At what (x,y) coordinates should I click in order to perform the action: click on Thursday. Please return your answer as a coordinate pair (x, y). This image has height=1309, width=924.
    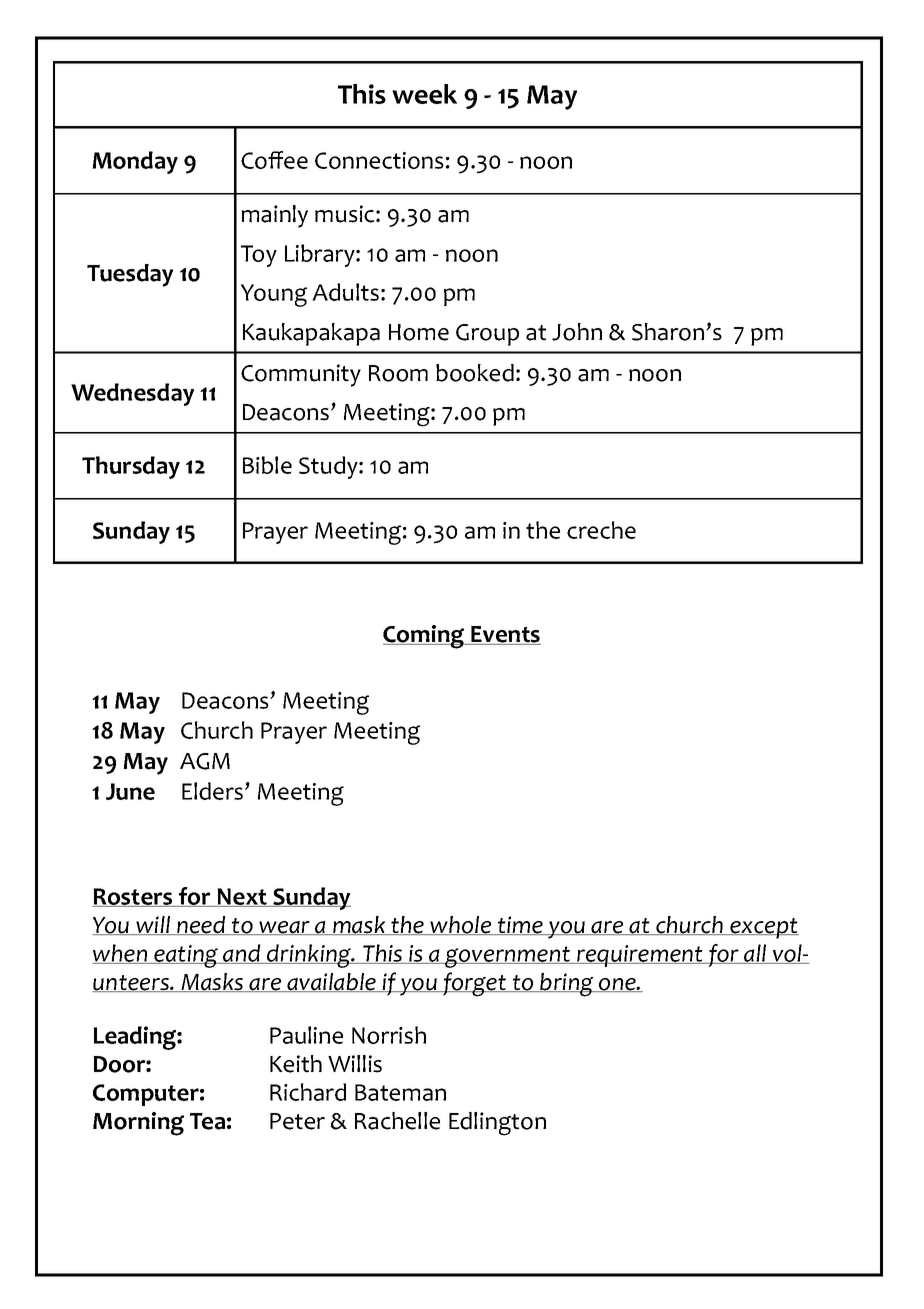
    Looking at the image, I should click on (131, 467).
